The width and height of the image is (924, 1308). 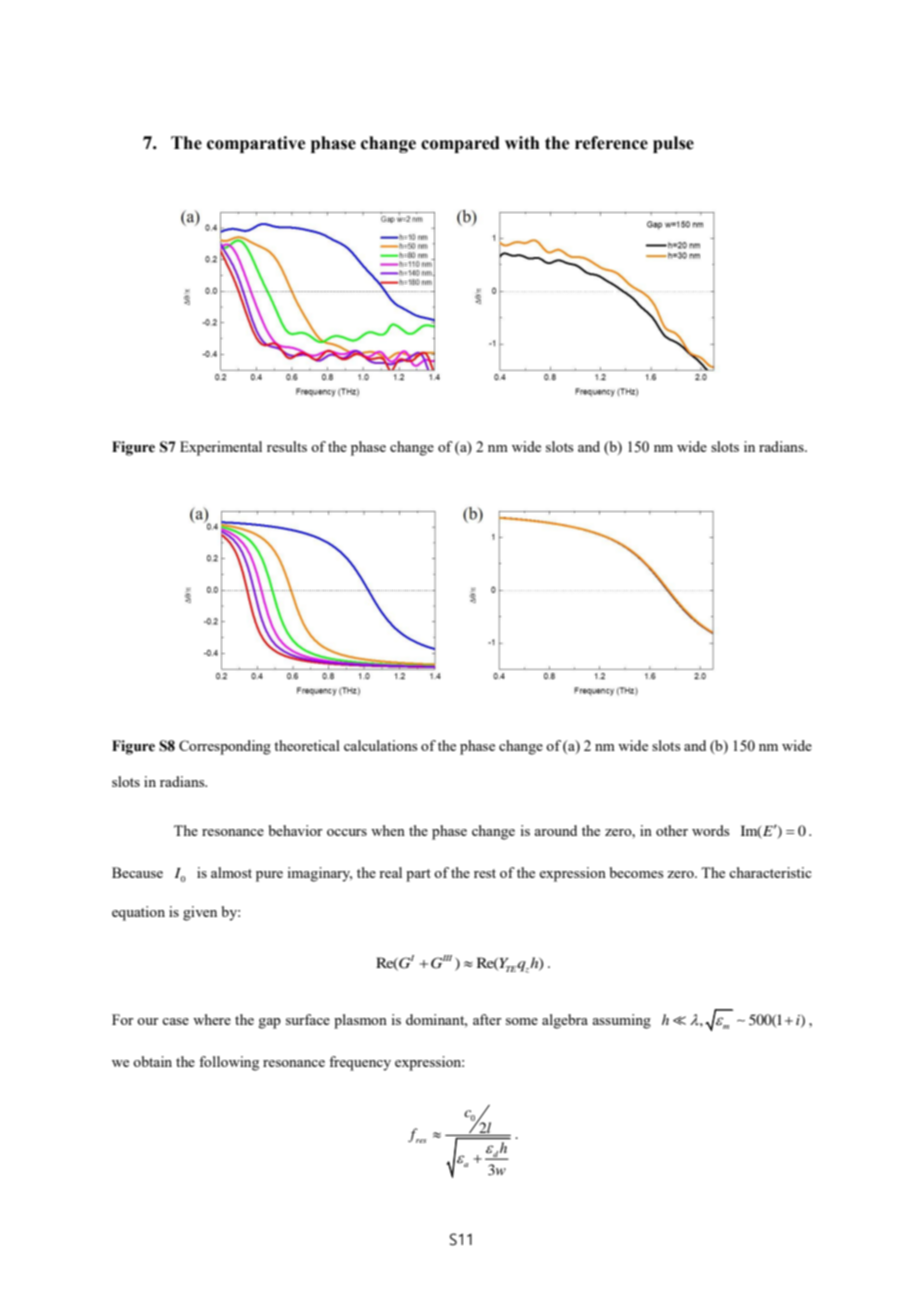 What do you see at coordinates (460, 144) in the image?
I see `compared` at bounding box center [460, 144].
